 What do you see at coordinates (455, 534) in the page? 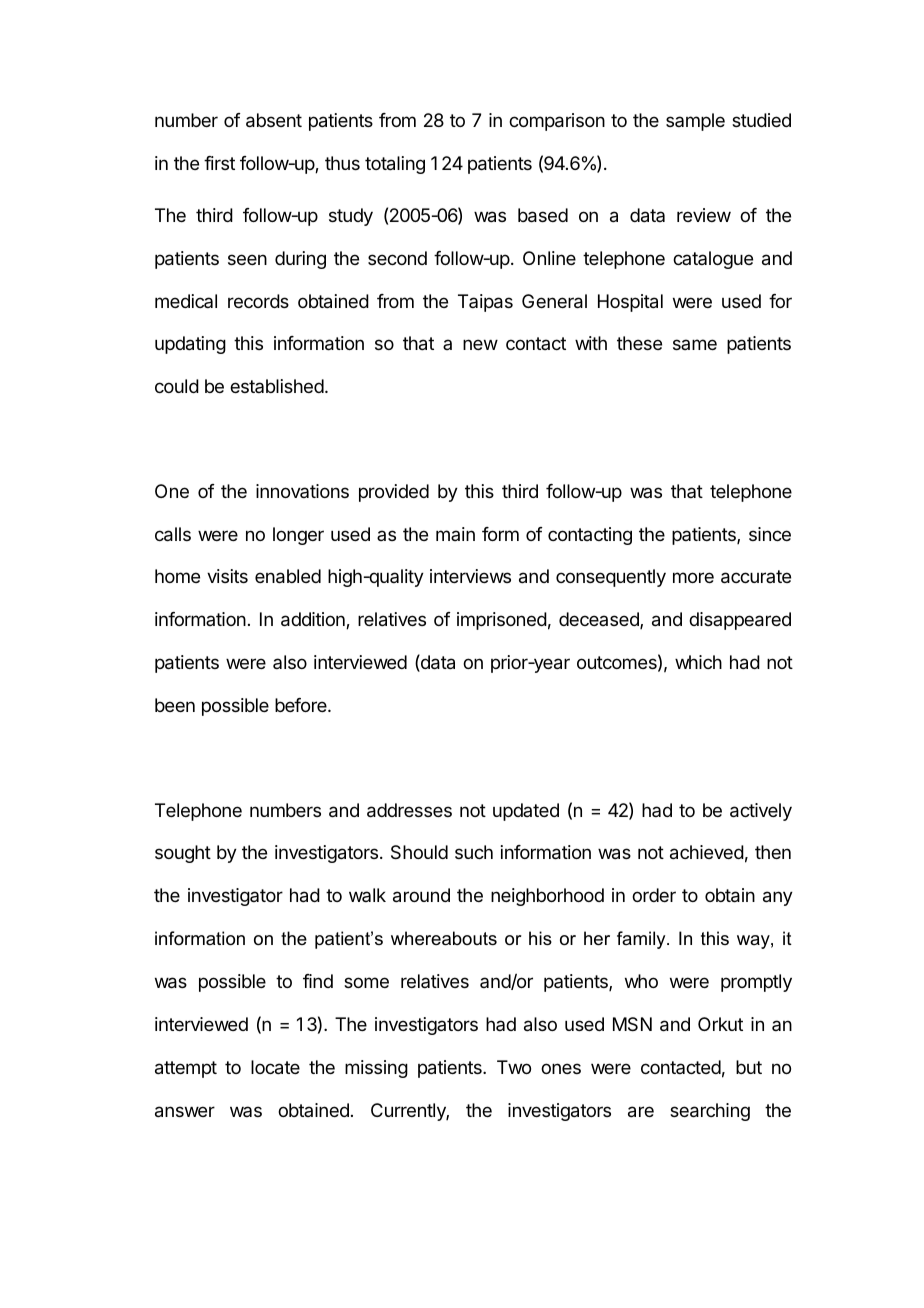
I see `main` at bounding box center [455, 534].
